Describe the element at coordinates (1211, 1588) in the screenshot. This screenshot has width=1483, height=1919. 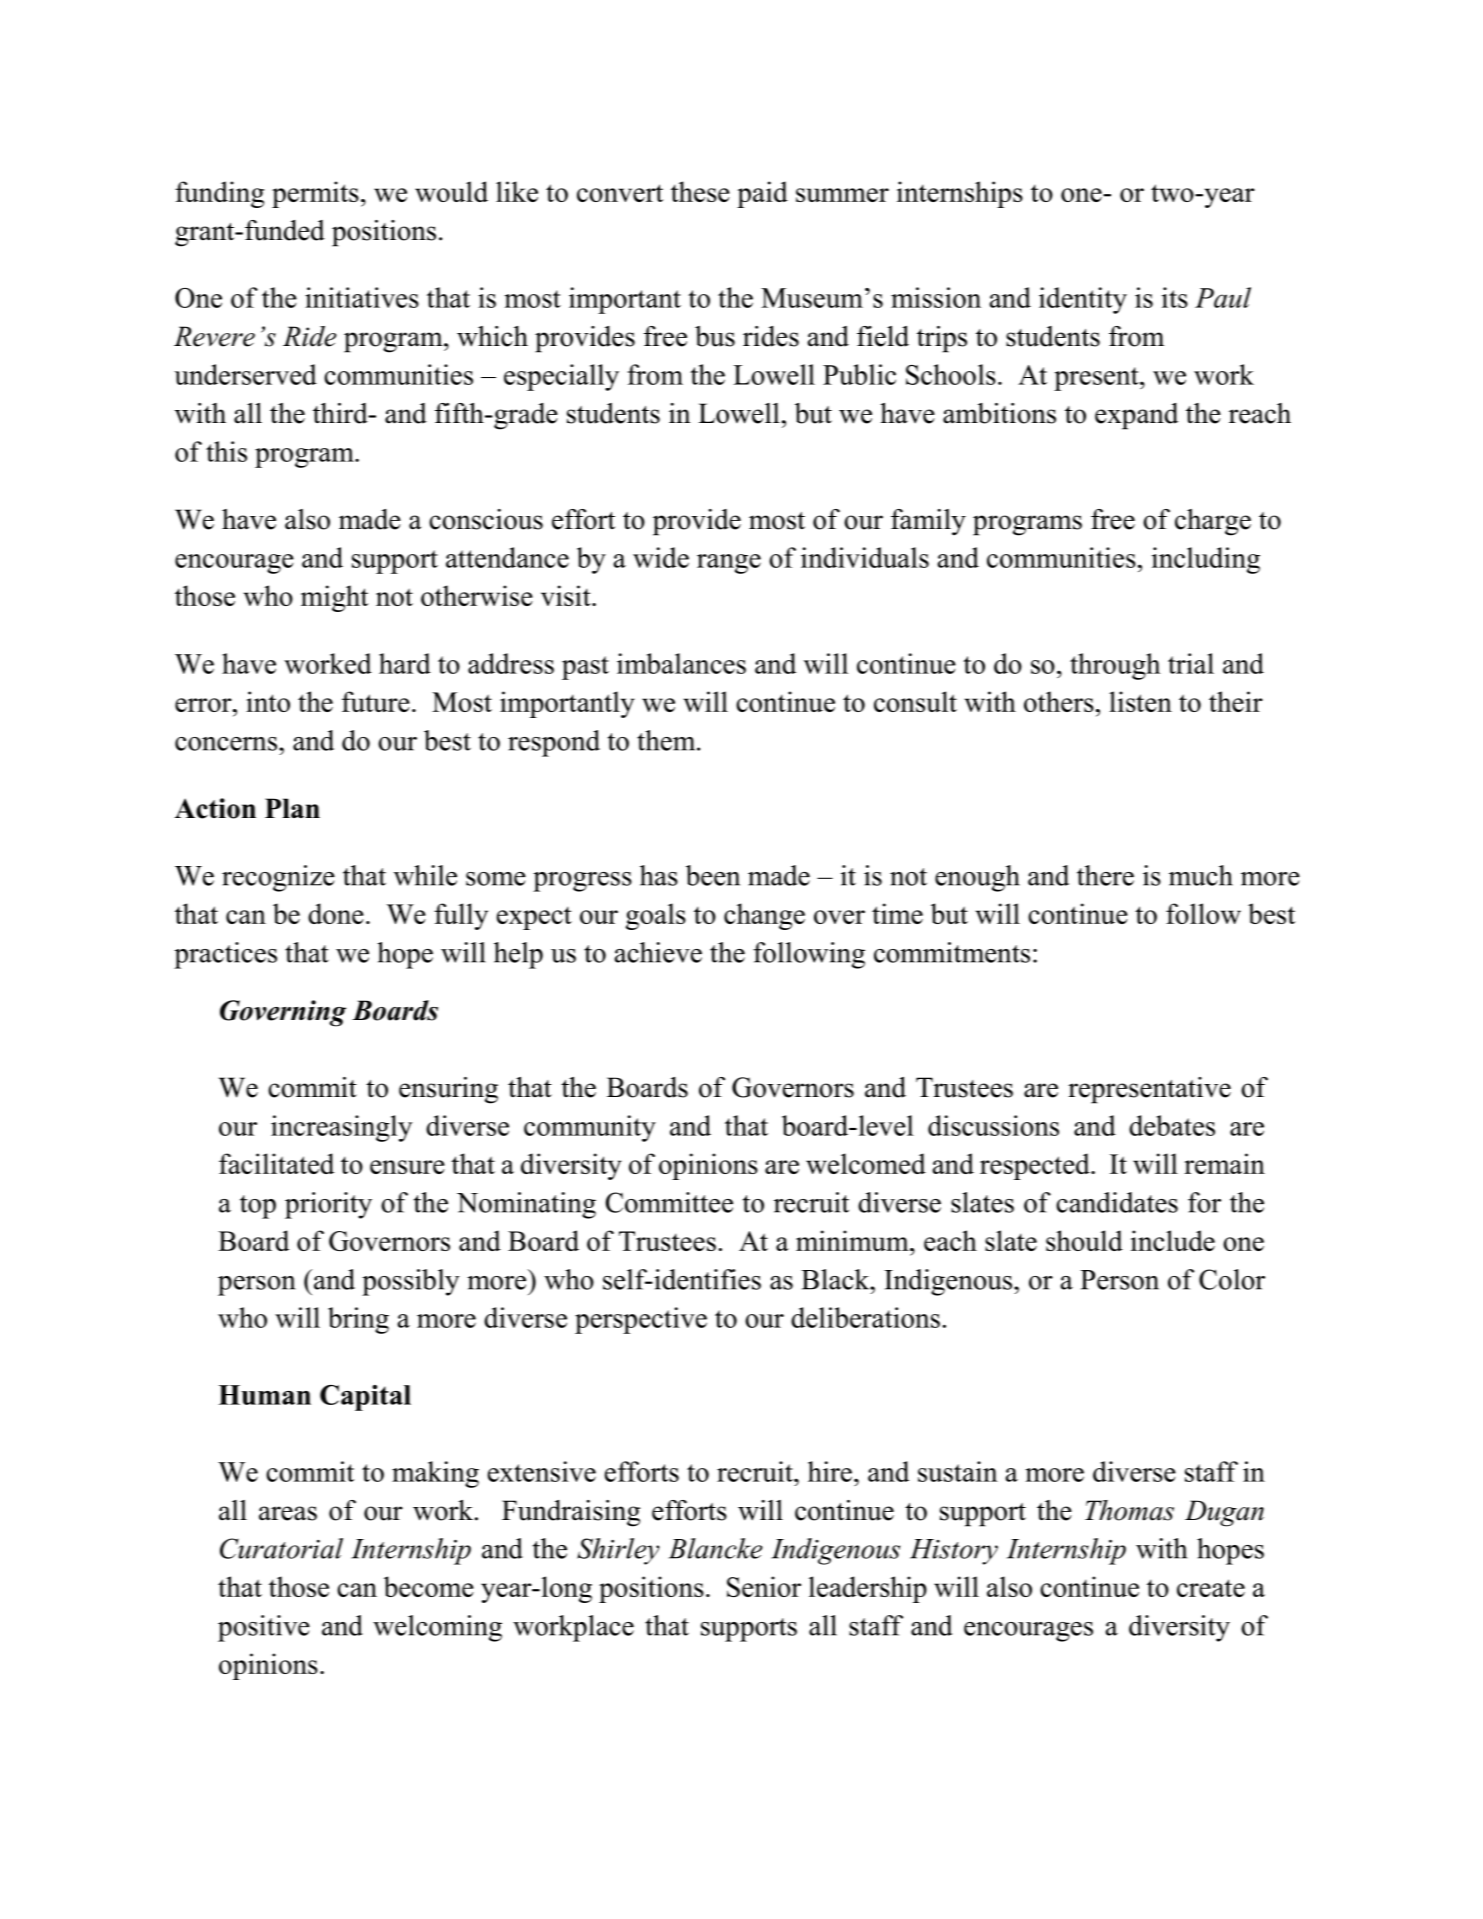
I see `create` at that location.
